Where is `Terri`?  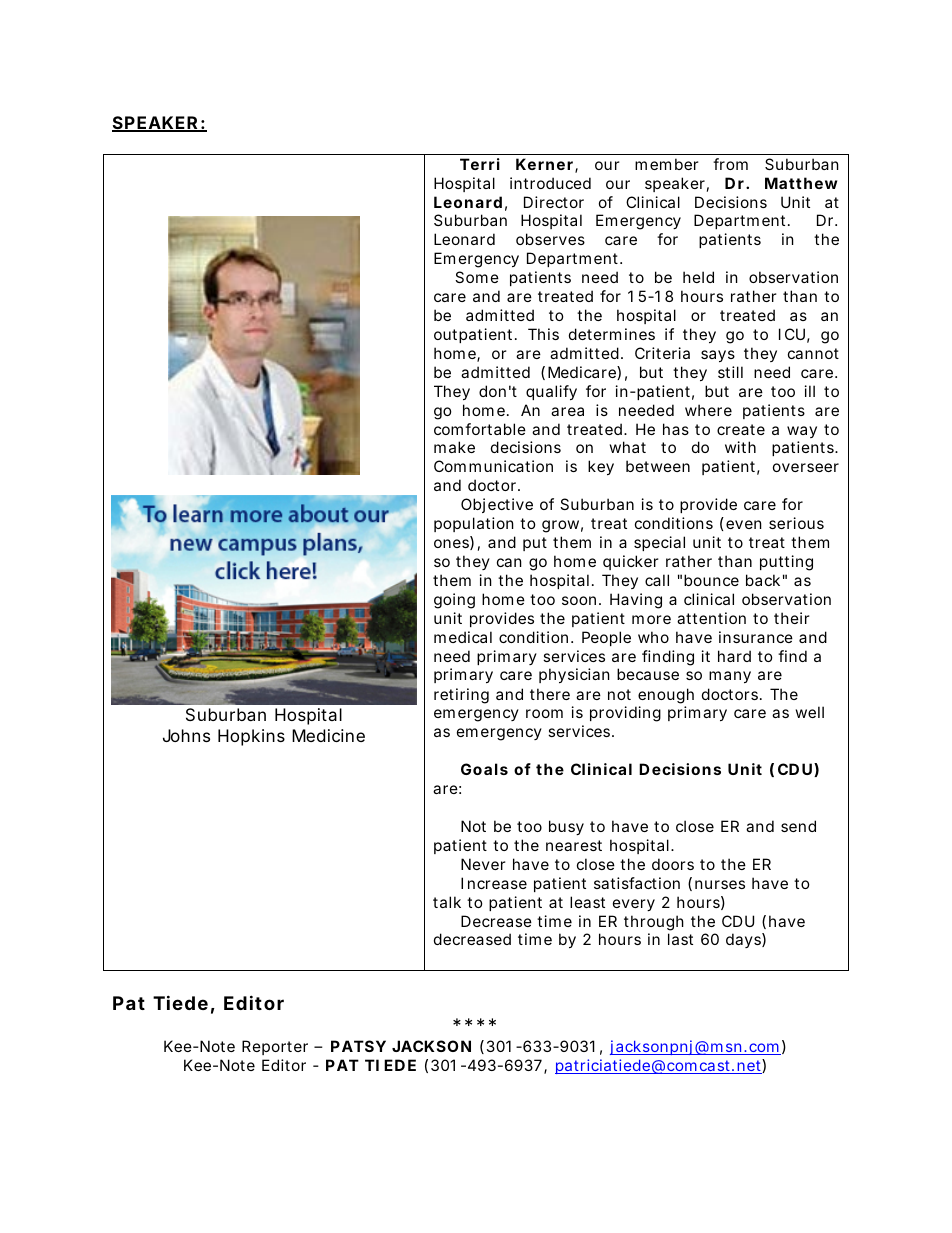 Terri is located at coordinates (480, 164).
